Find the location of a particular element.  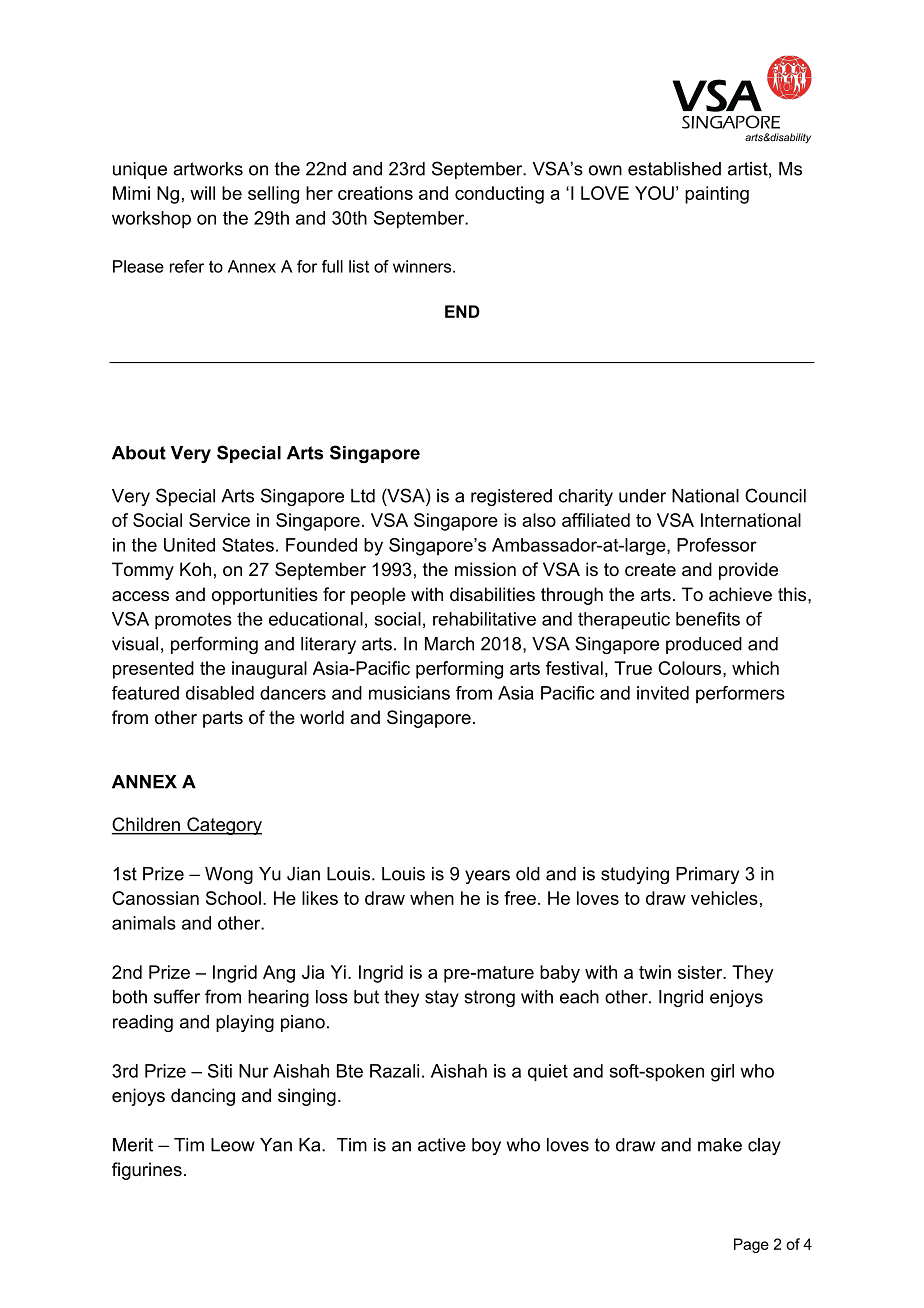

Page is located at coordinates (751, 1245).
